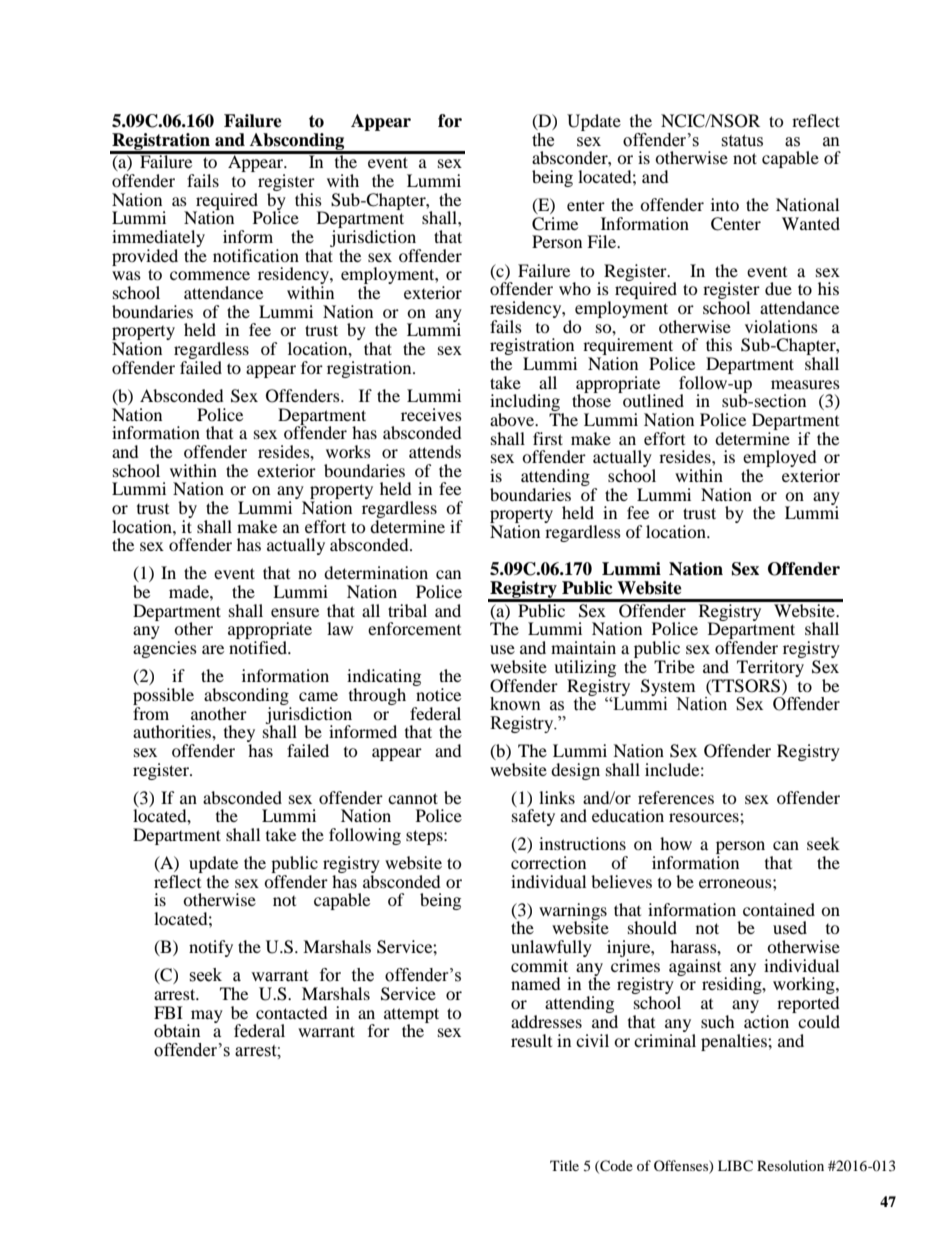 The height and width of the document is (1233, 952). Describe the element at coordinates (438, 694) in the document. I see `notice` at that location.
